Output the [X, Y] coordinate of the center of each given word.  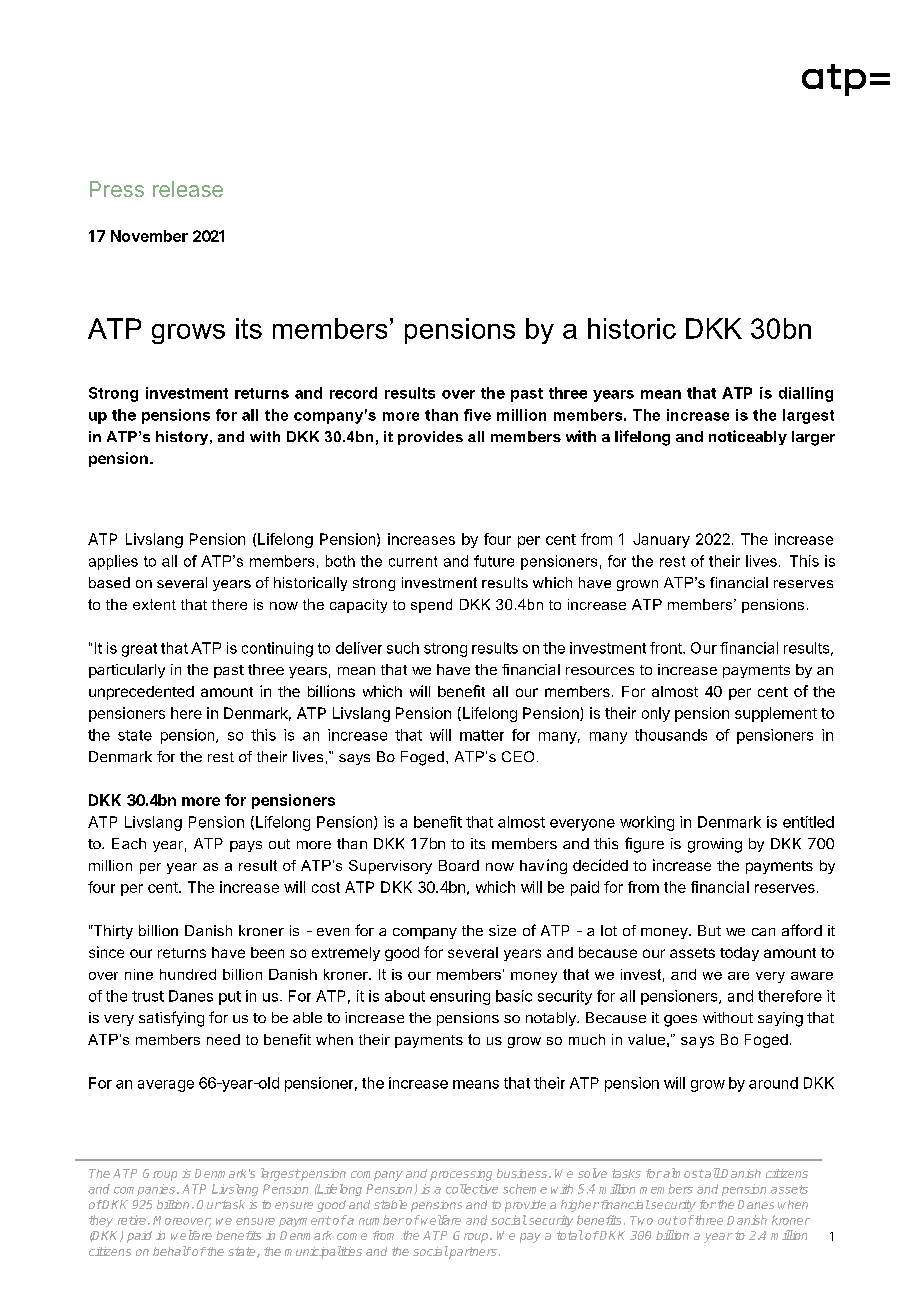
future [494, 561]
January [661, 540]
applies [113, 562]
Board [459, 865]
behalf [172, 1251]
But [709, 930]
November [149, 236]
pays [246, 846]
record [353, 393]
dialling [806, 394]
